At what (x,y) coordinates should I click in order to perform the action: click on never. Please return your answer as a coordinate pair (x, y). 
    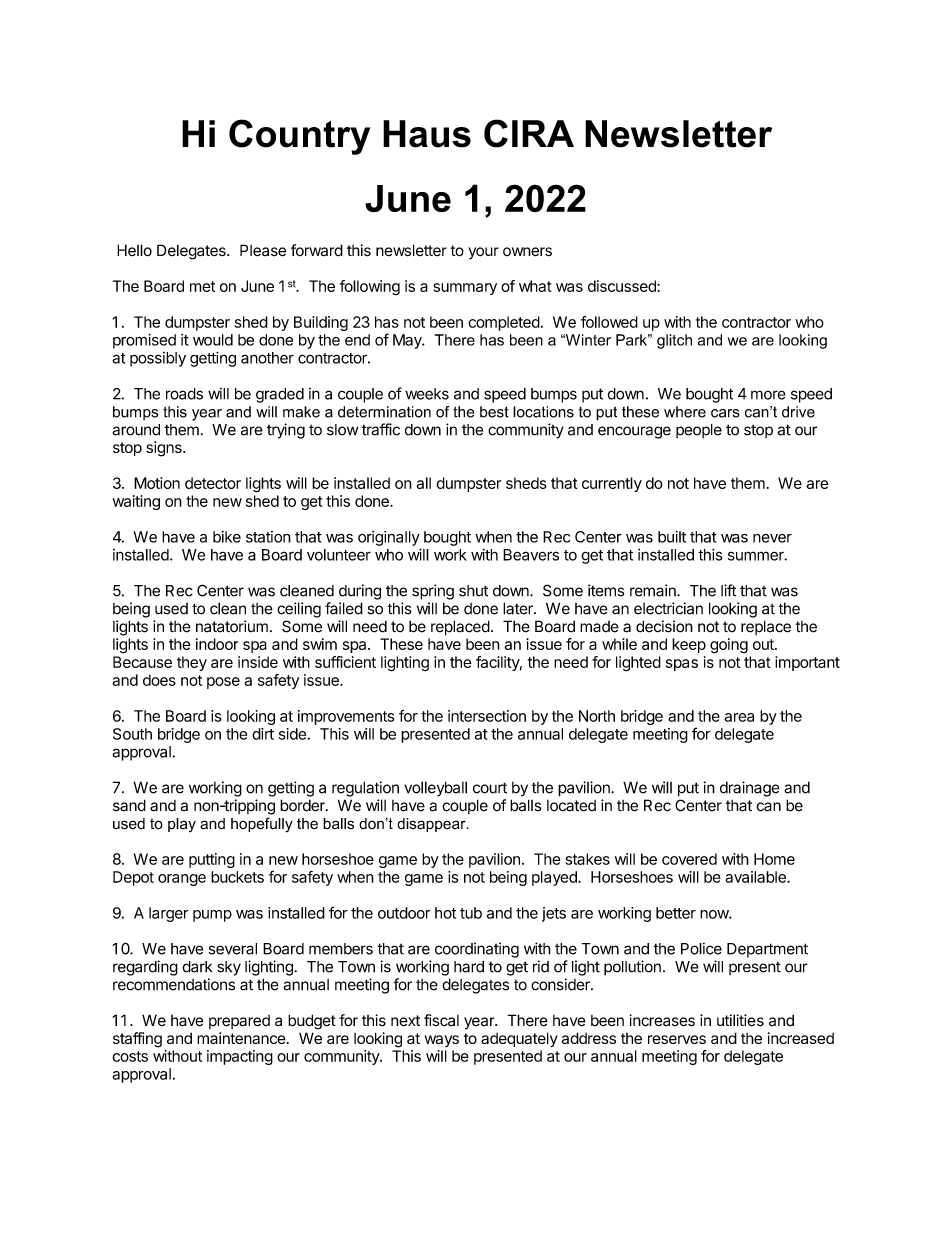
    Looking at the image, I should click on (772, 538).
